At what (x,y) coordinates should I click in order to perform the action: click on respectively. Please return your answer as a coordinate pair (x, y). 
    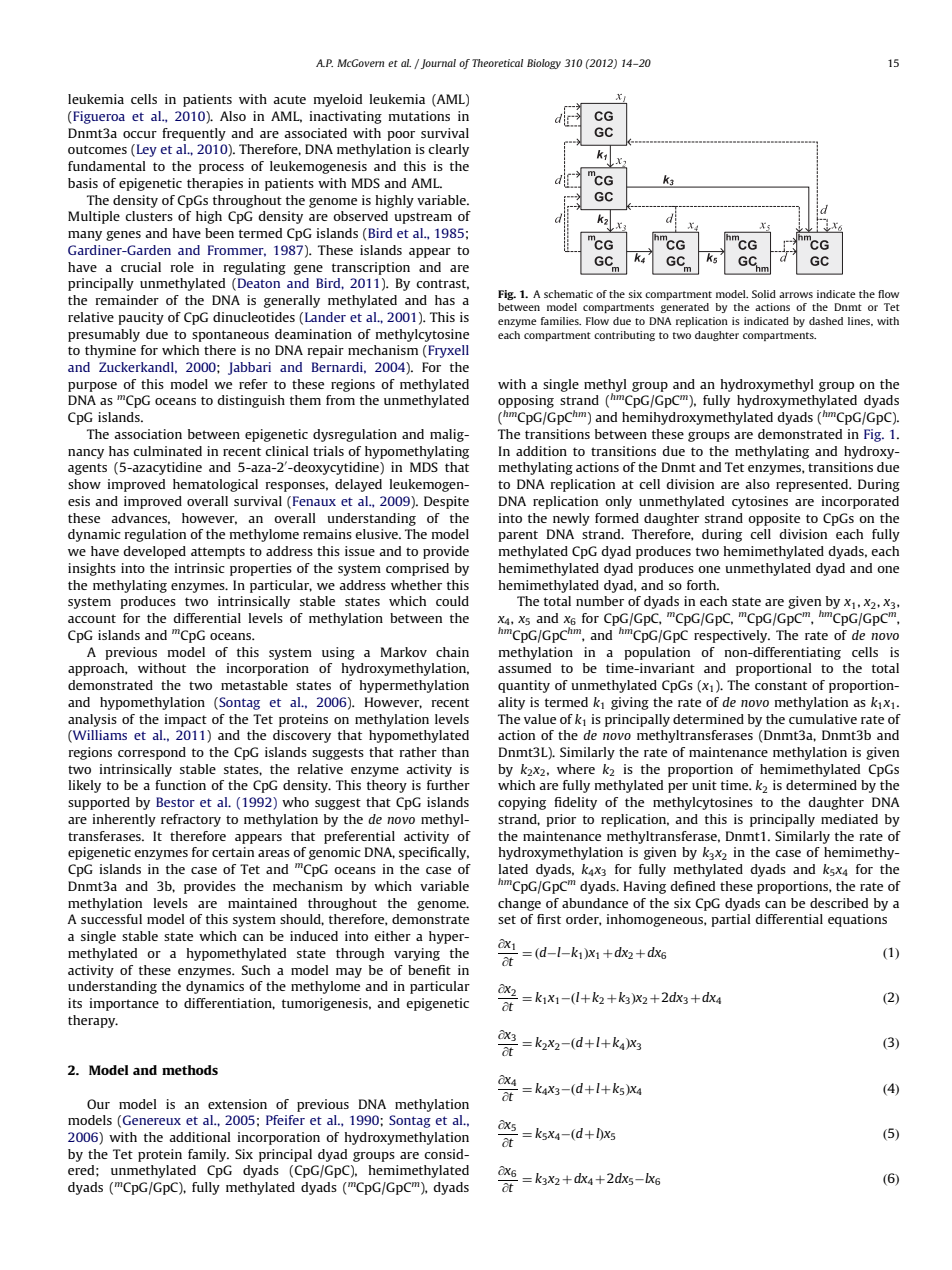
    Looking at the image, I should click on (732, 636).
